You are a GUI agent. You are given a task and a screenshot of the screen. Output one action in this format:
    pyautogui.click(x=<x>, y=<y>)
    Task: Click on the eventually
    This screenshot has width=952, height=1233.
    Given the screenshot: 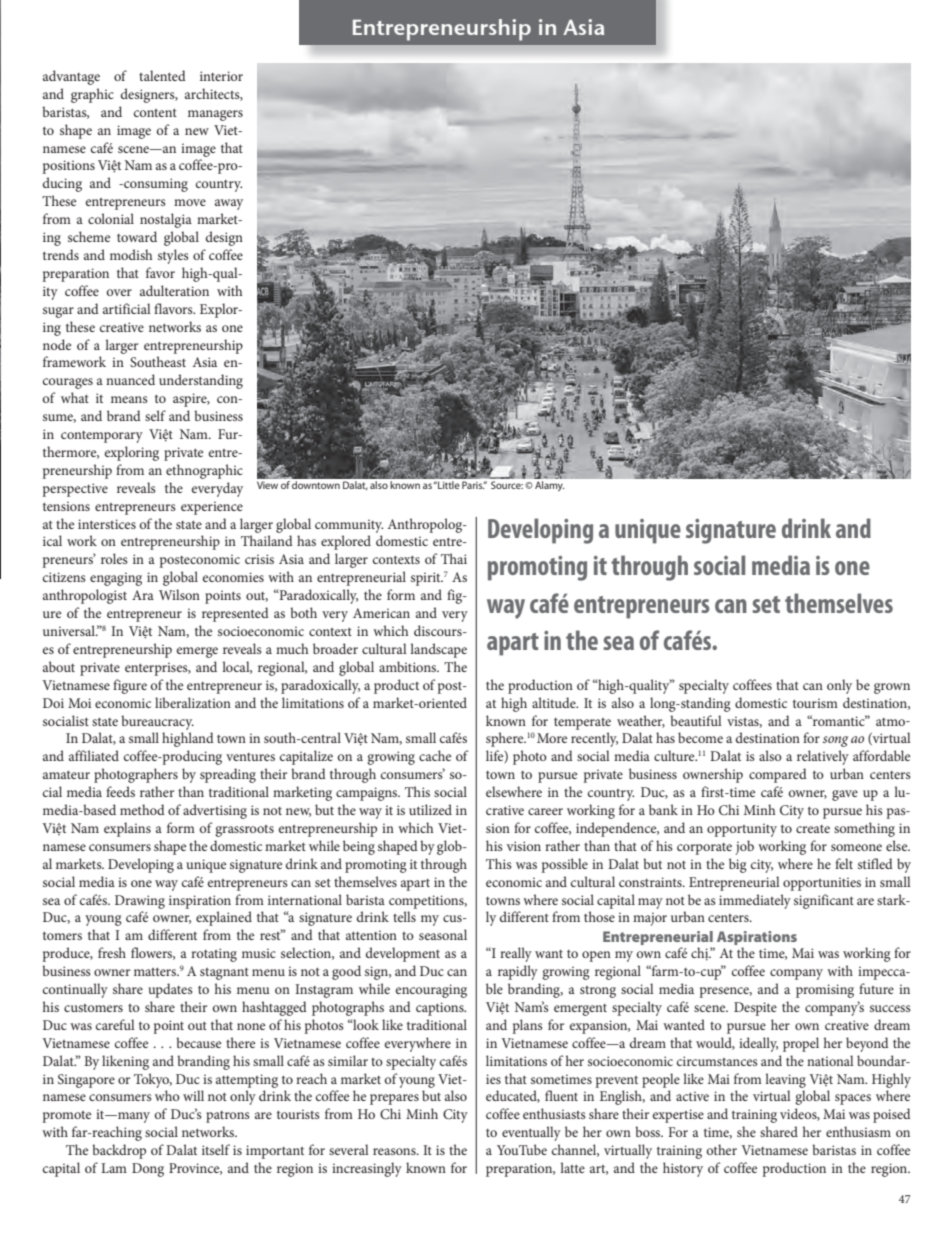 What is the action you would take?
    pyautogui.click(x=531, y=1133)
